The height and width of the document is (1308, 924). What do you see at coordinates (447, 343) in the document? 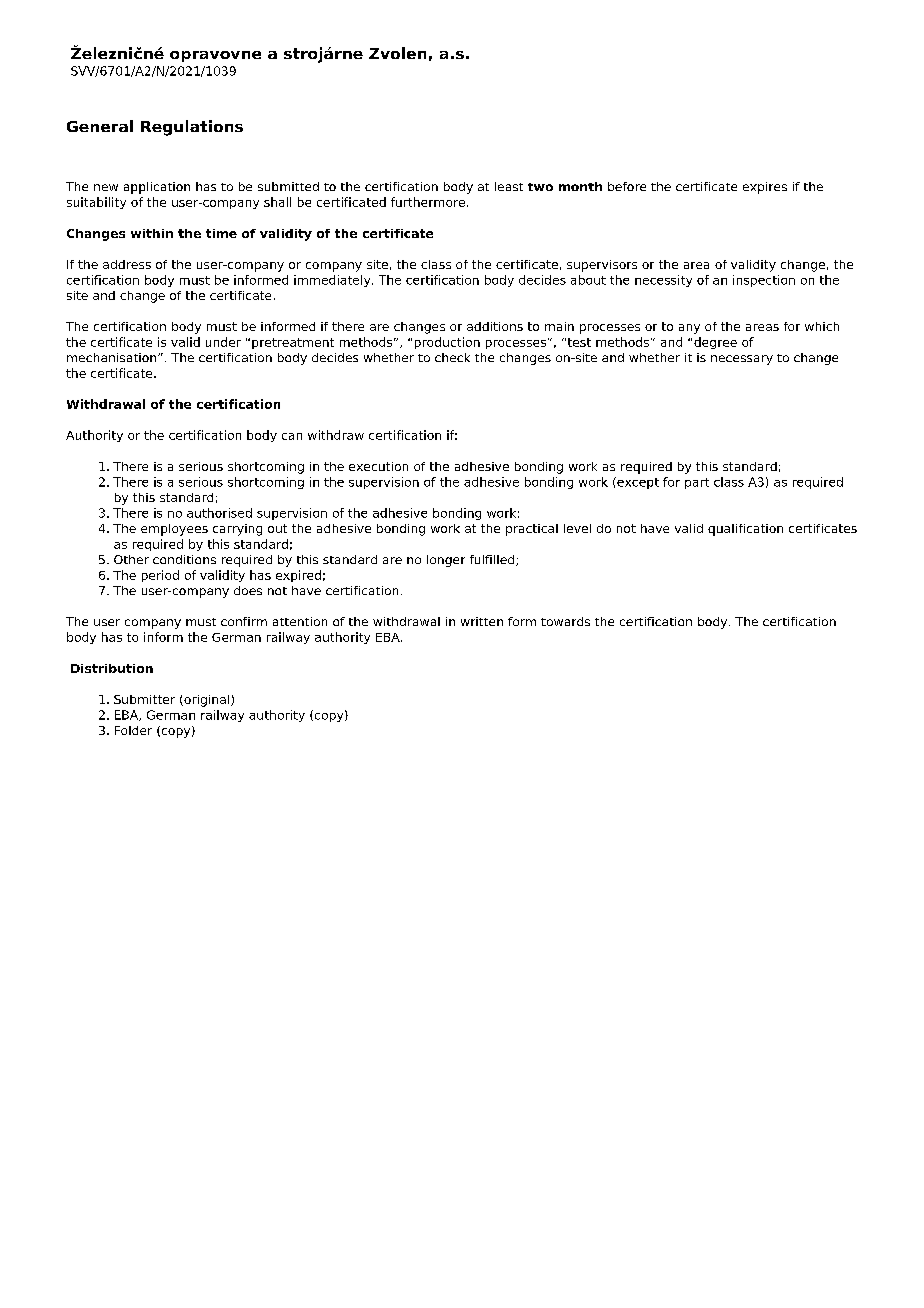
I see `production` at bounding box center [447, 343].
